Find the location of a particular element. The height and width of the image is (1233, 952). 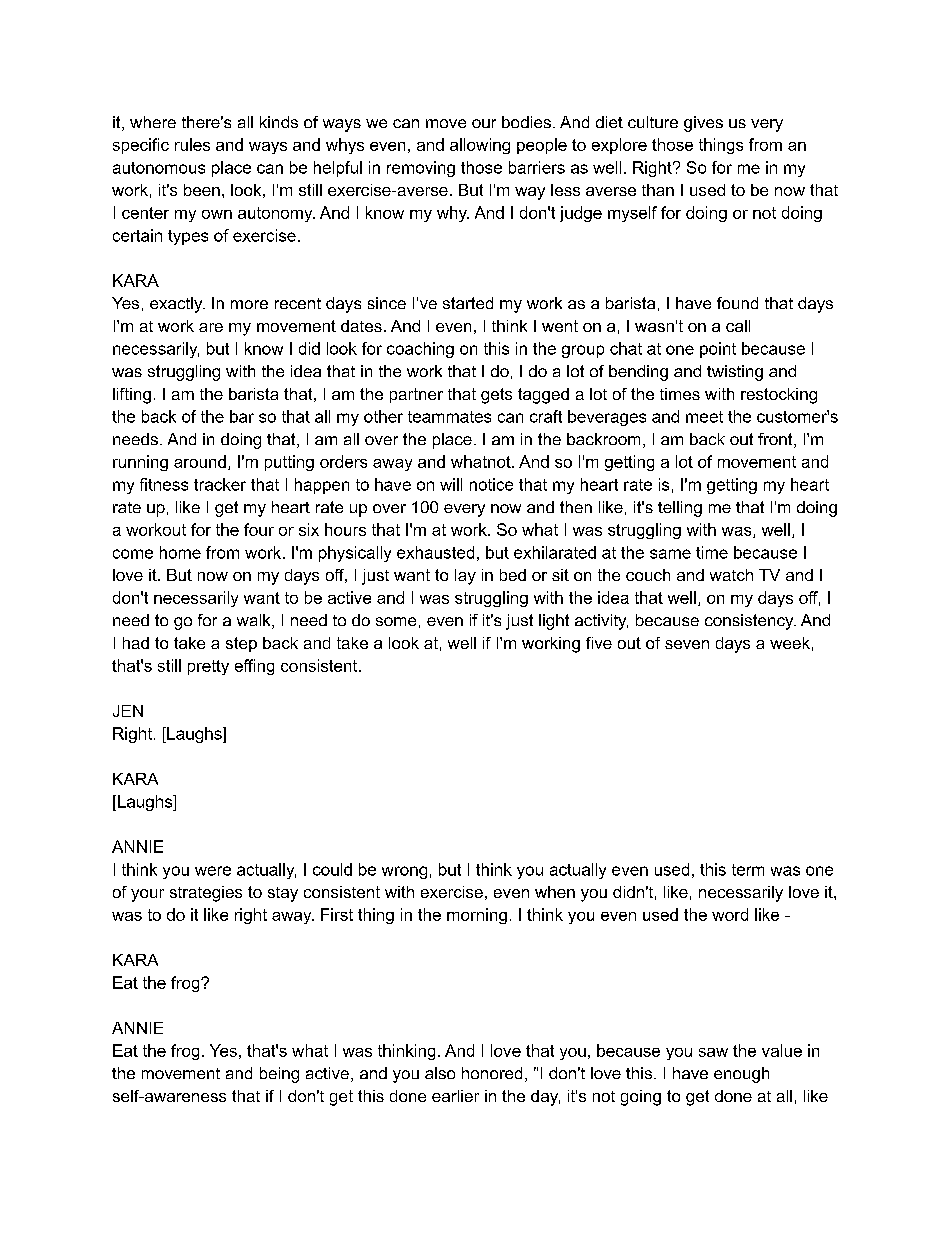

week is located at coordinates (790, 643).
